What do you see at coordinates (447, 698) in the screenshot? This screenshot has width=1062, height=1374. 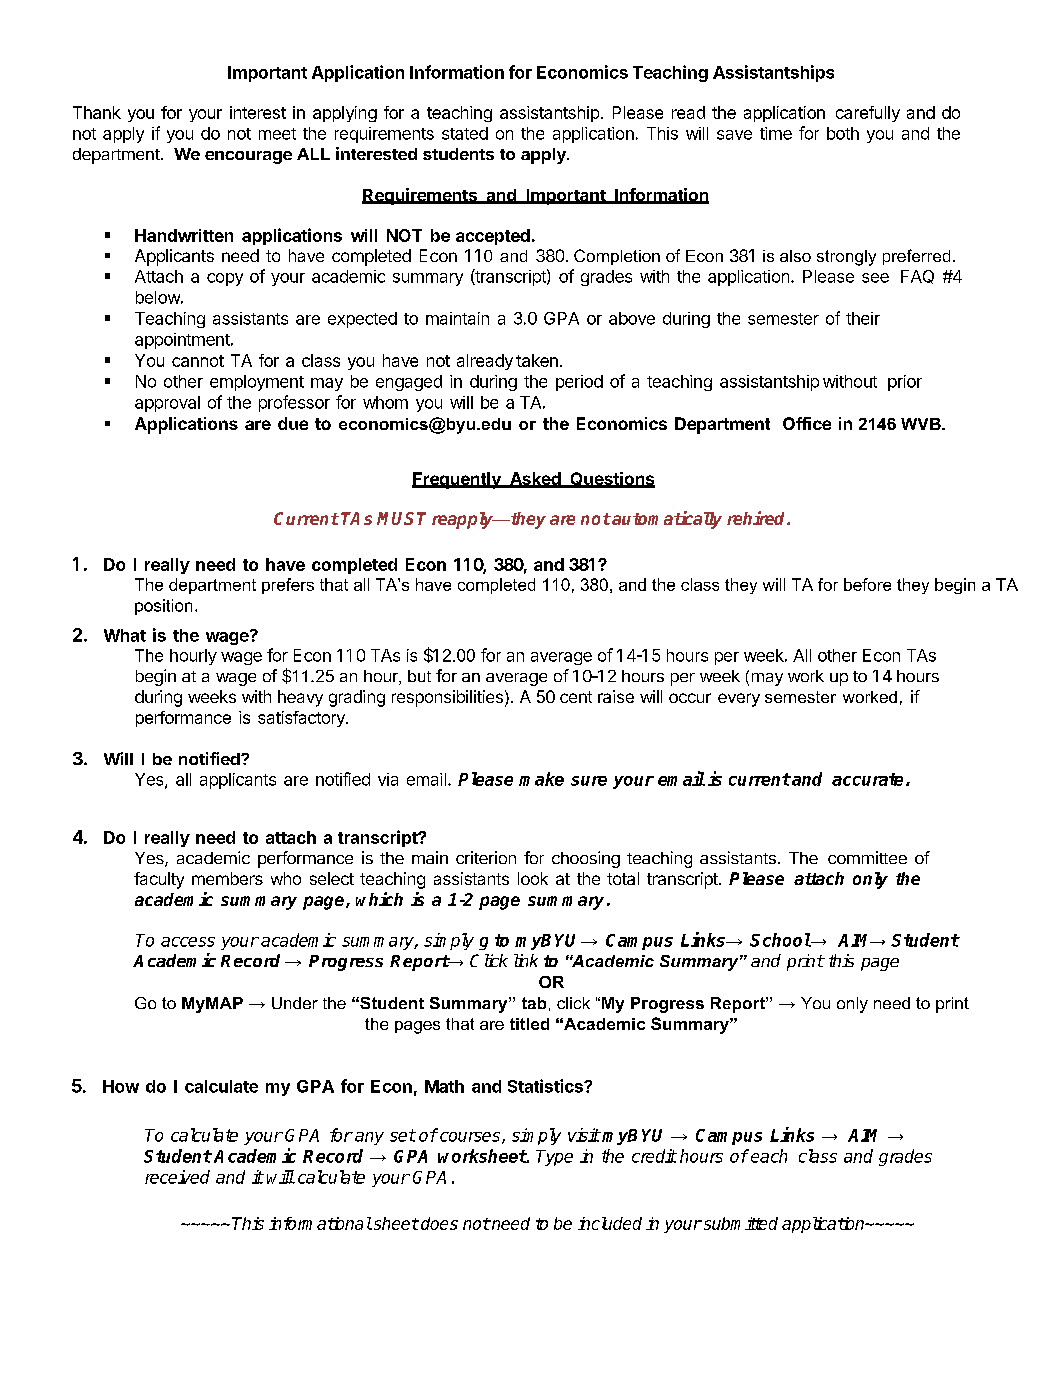 I see `responsibilities` at bounding box center [447, 698].
